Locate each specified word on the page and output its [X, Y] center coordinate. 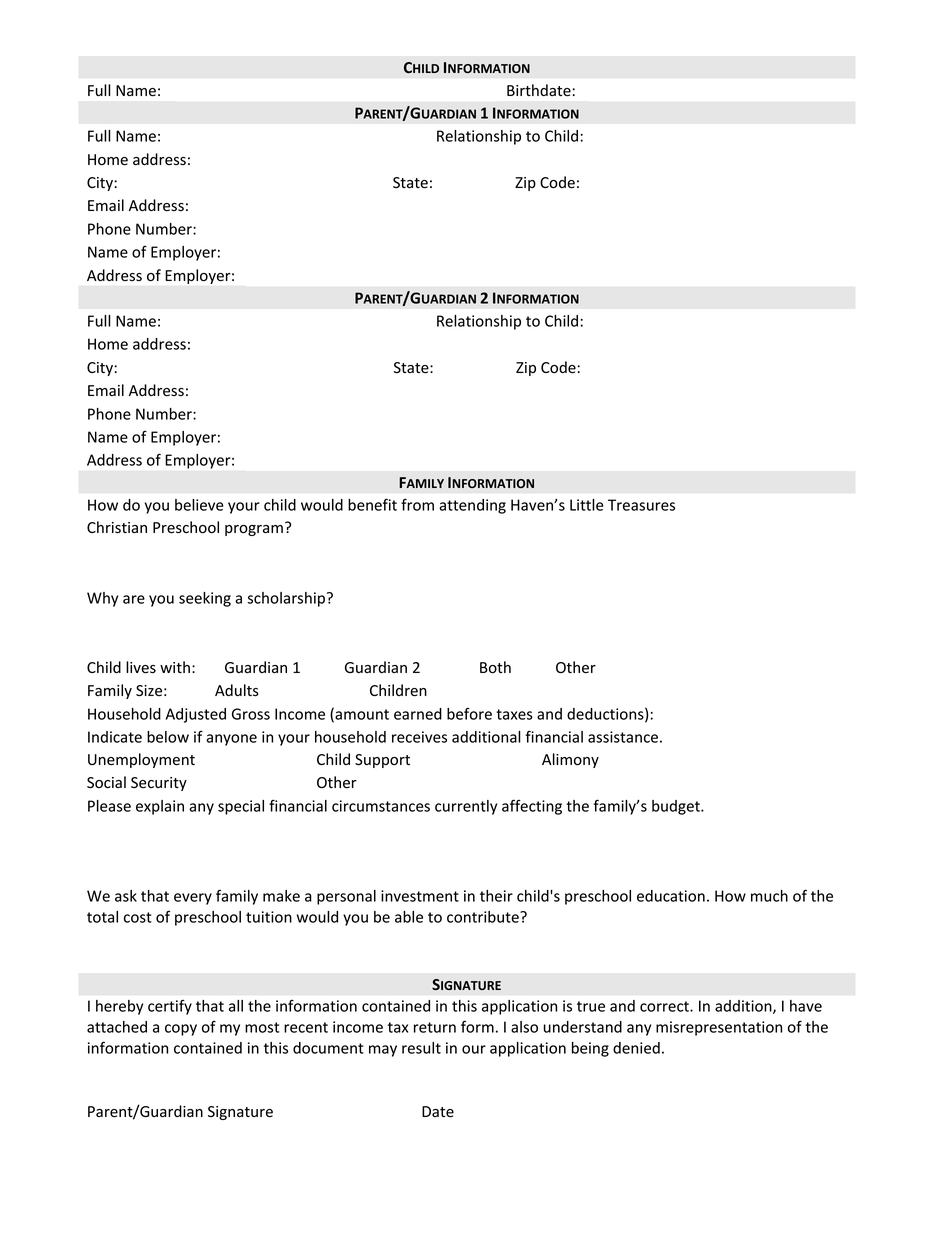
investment [420, 896]
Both [495, 667]
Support [382, 761]
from [417, 504]
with [175, 667]
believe [199, 505]
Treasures [641, 505]
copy [181, 1030]
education [671, 896]
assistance [623, 737]
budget [677, 807]
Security [159, 784]
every [193, 899]
